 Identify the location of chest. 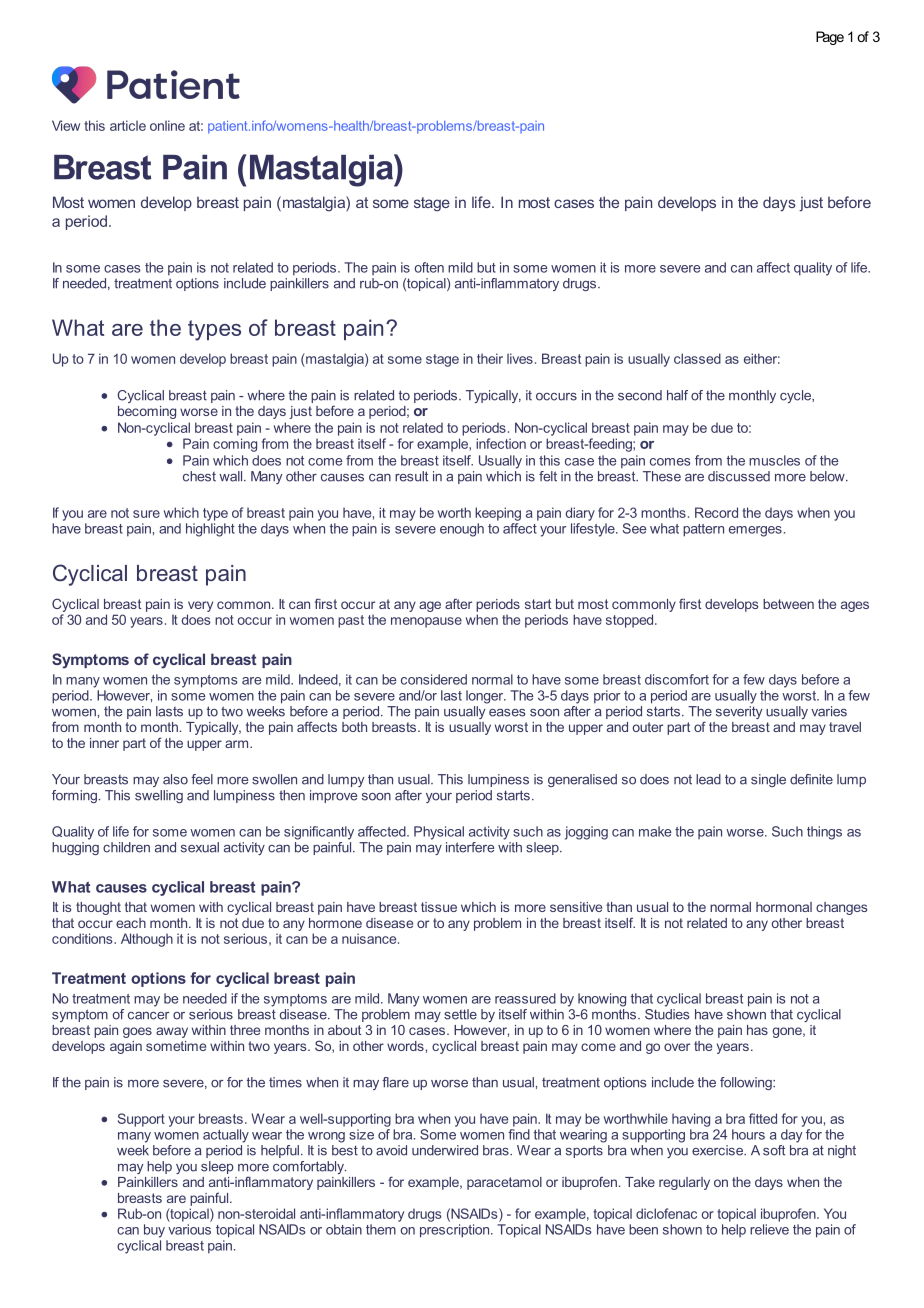
(199, 476).
